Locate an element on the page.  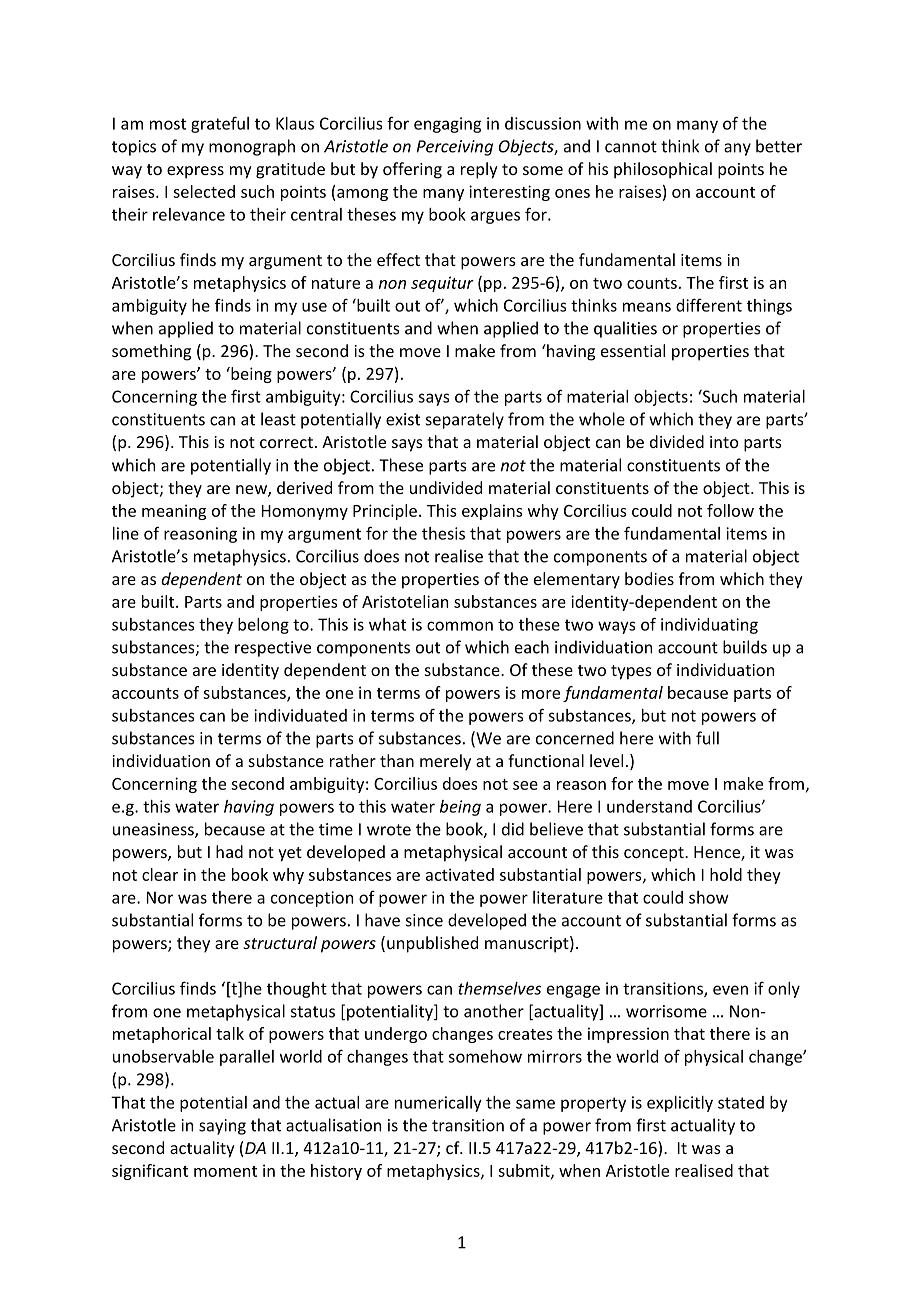
express is located at coordinates (195, 172).
